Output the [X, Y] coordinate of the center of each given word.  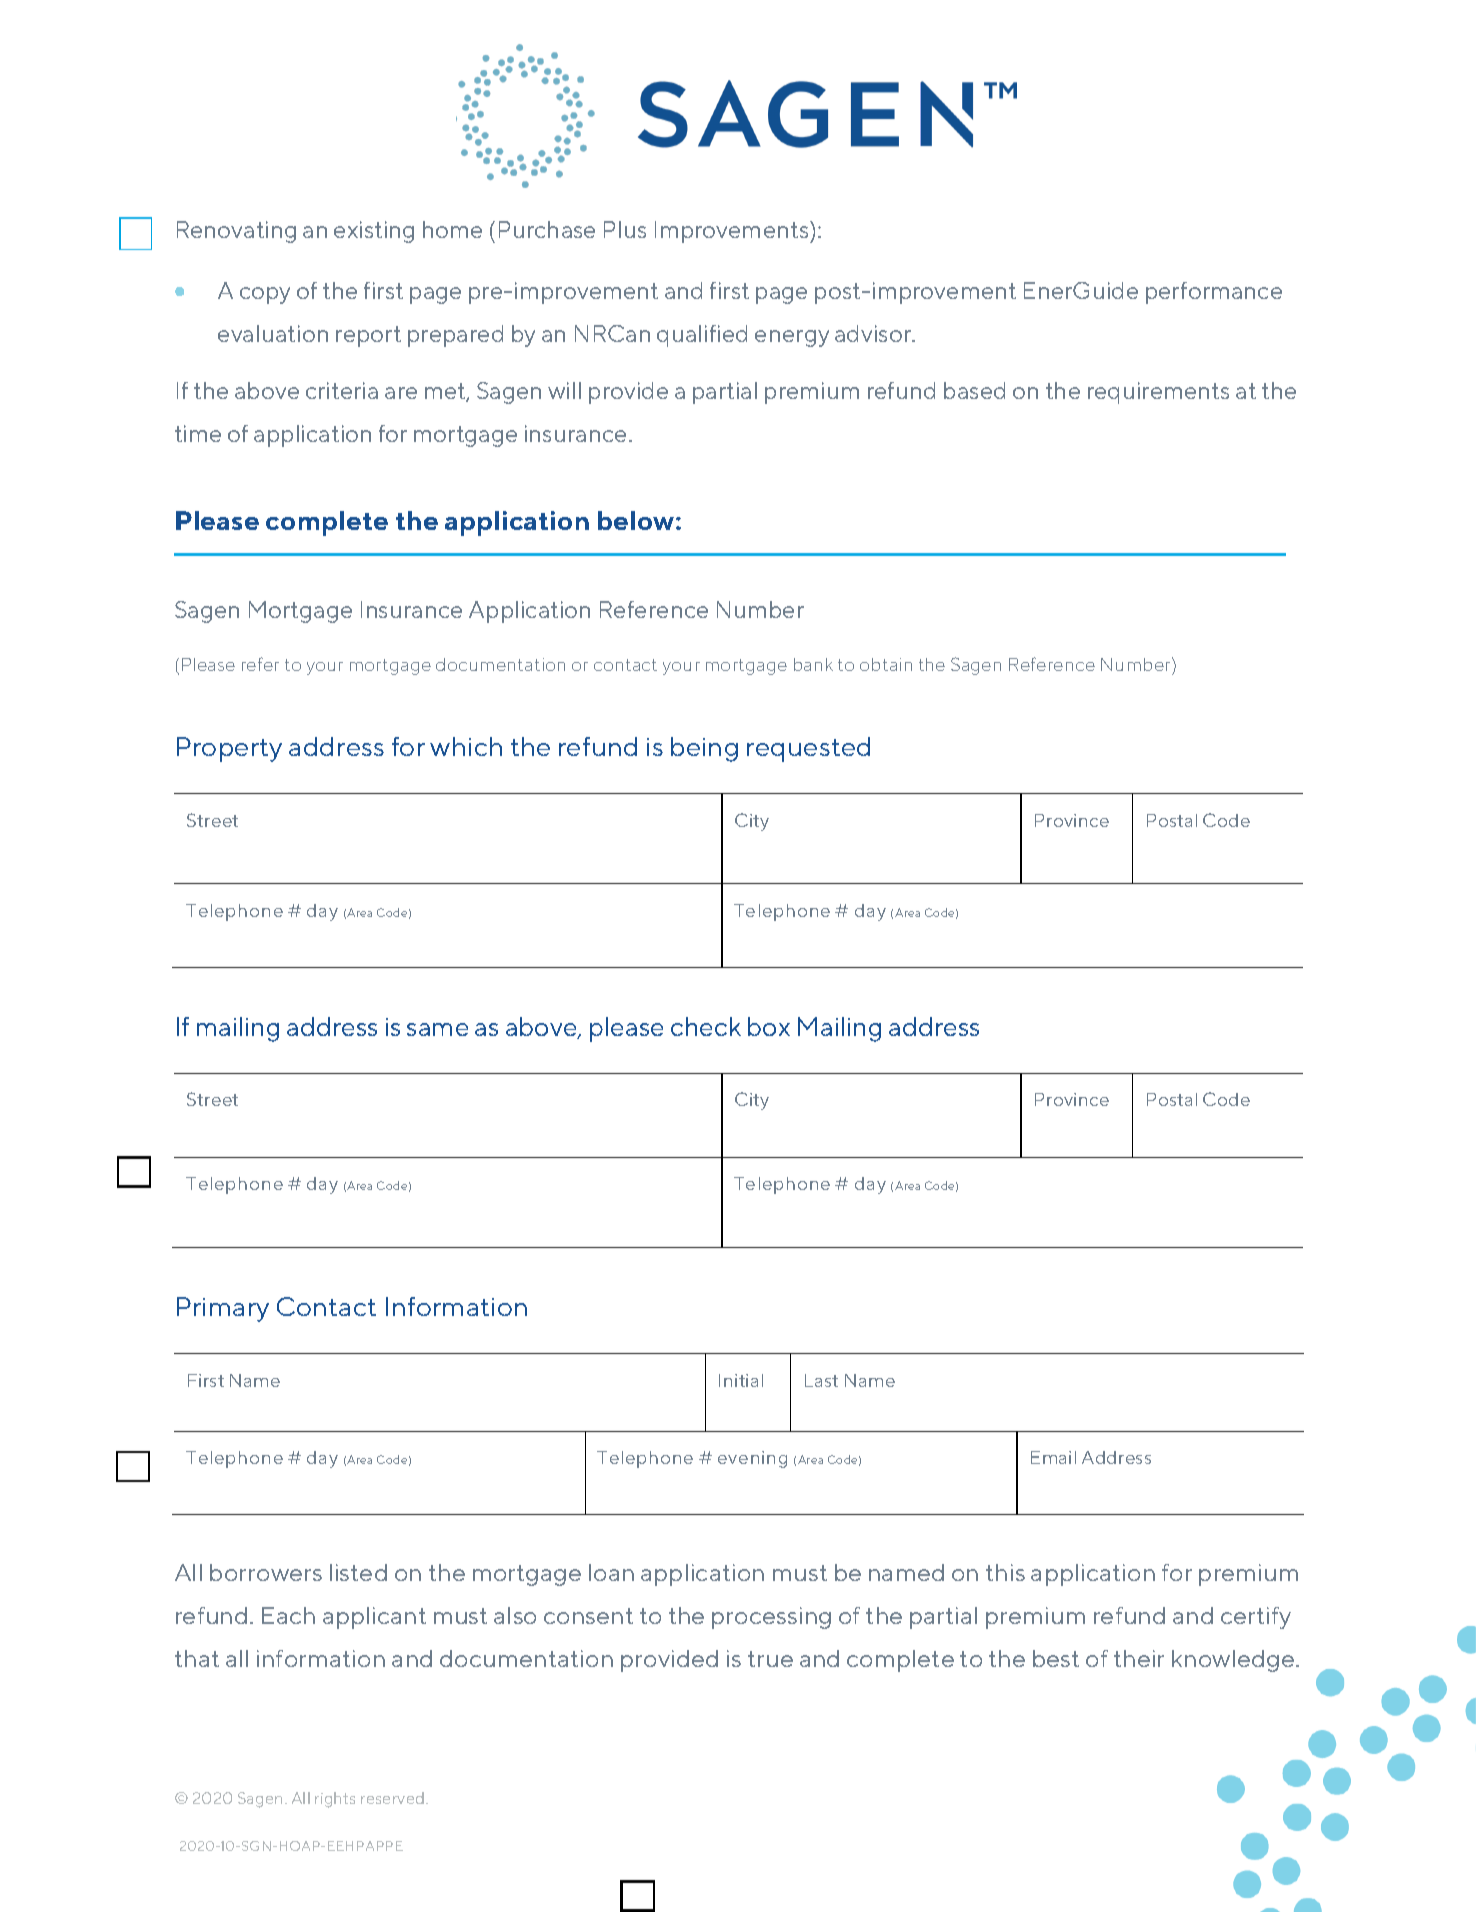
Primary [223, 1309]
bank [813, 664]
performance [1214, 293]
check [706, 1026]
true [770, 1659]
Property [229, 749]
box [769, 1026]
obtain [886, 664]
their [1139, 1658]
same [437, 1029]
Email [1053, 1457]
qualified [702, 336]
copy [265, 295]
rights [335, 1800]
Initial [741, 1380]
